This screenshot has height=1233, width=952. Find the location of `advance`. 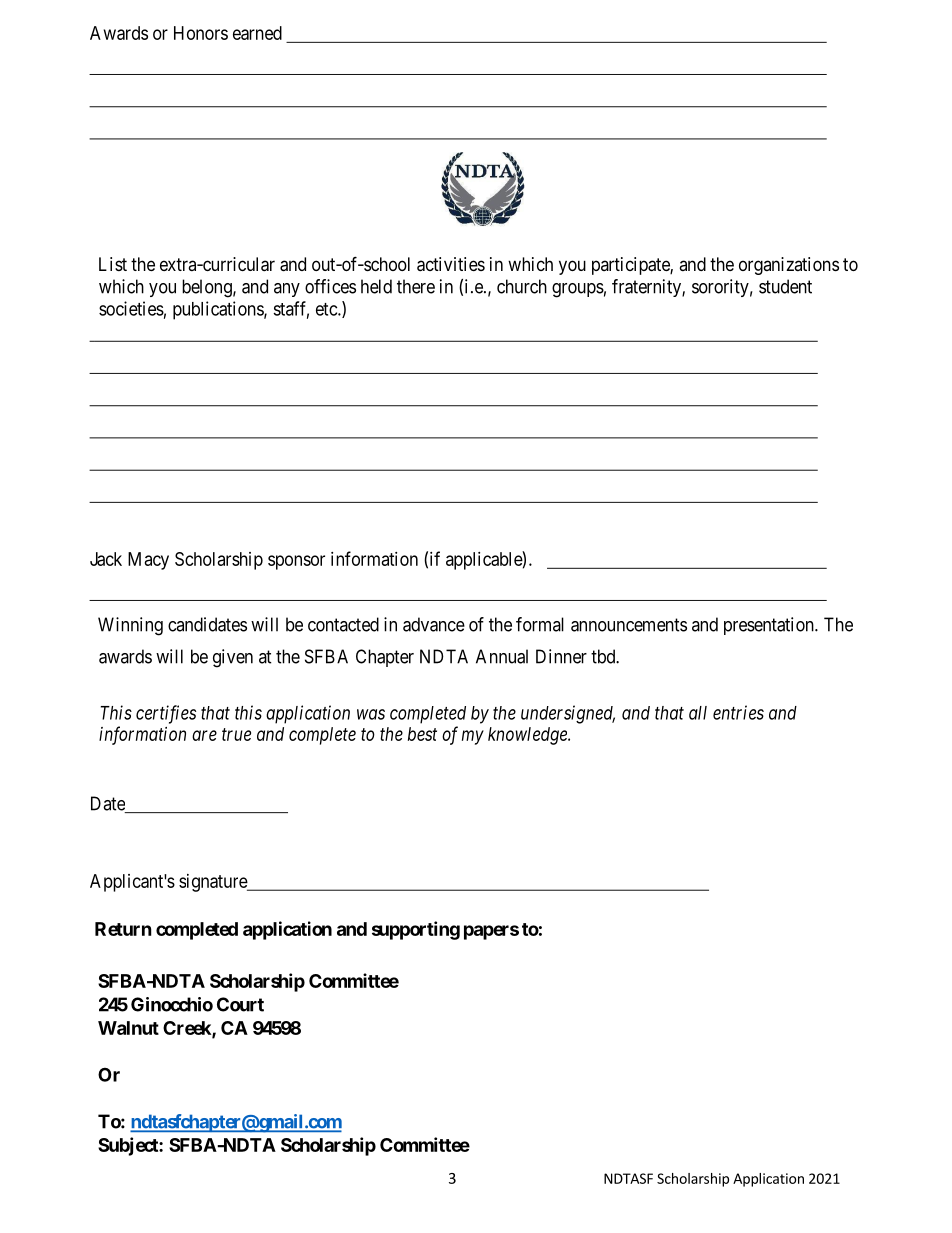

advance is located at coordinates (434, 624).
